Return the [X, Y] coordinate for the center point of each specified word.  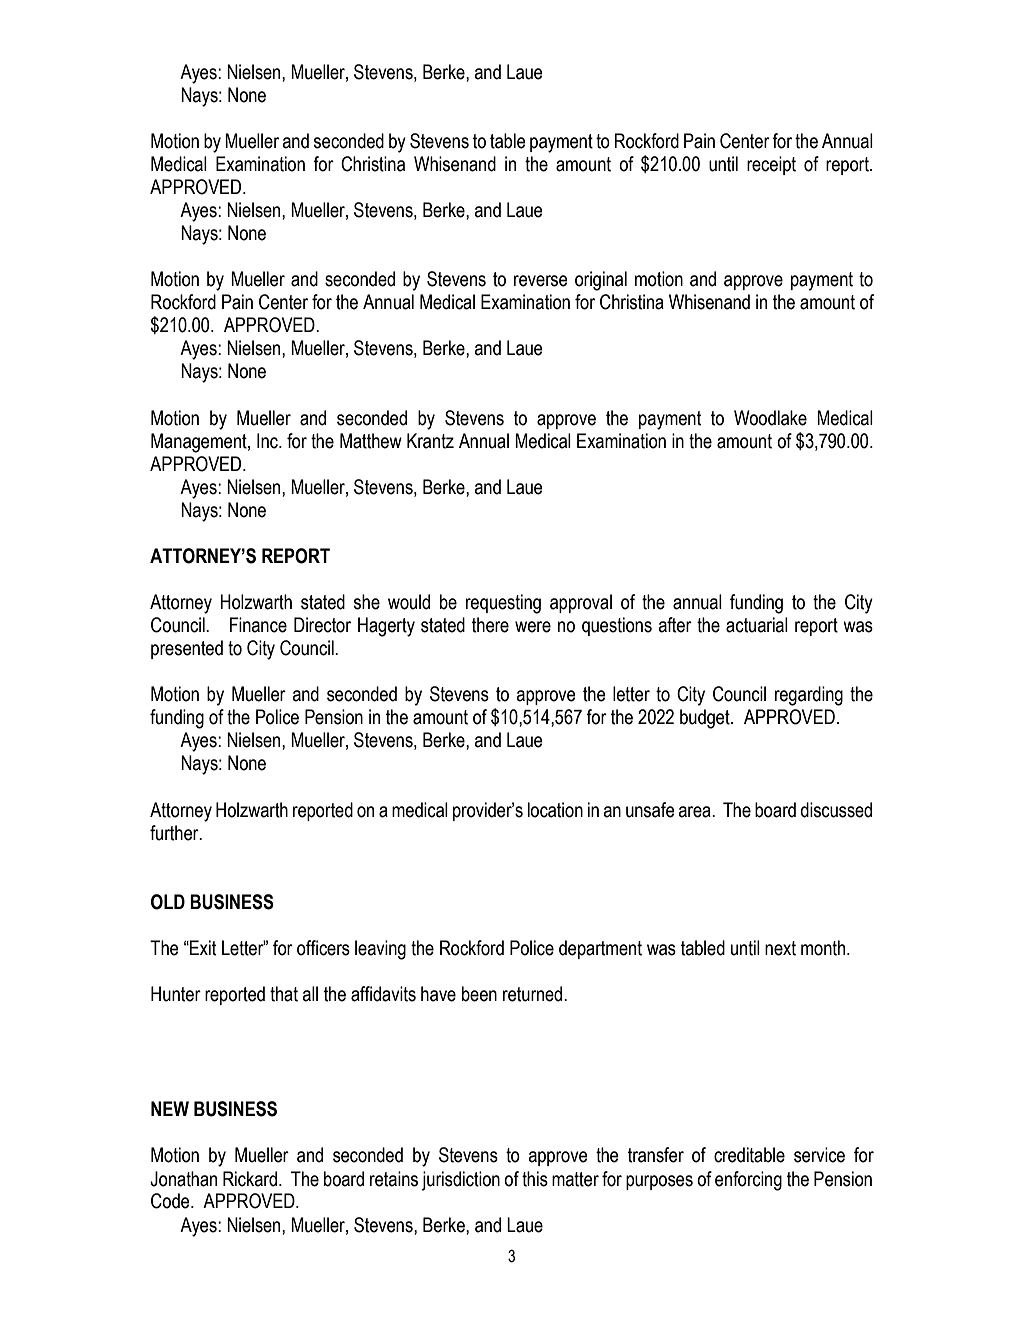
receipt [771, 165]
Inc [268, 441]
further [175, 833]
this [535, 1179]
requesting [503, 604]
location [555, 810]
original [601, 281]
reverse [541, 281]
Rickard [250, 1179]
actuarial [757, 625]
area [695, 812]
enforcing [748, 1181]
